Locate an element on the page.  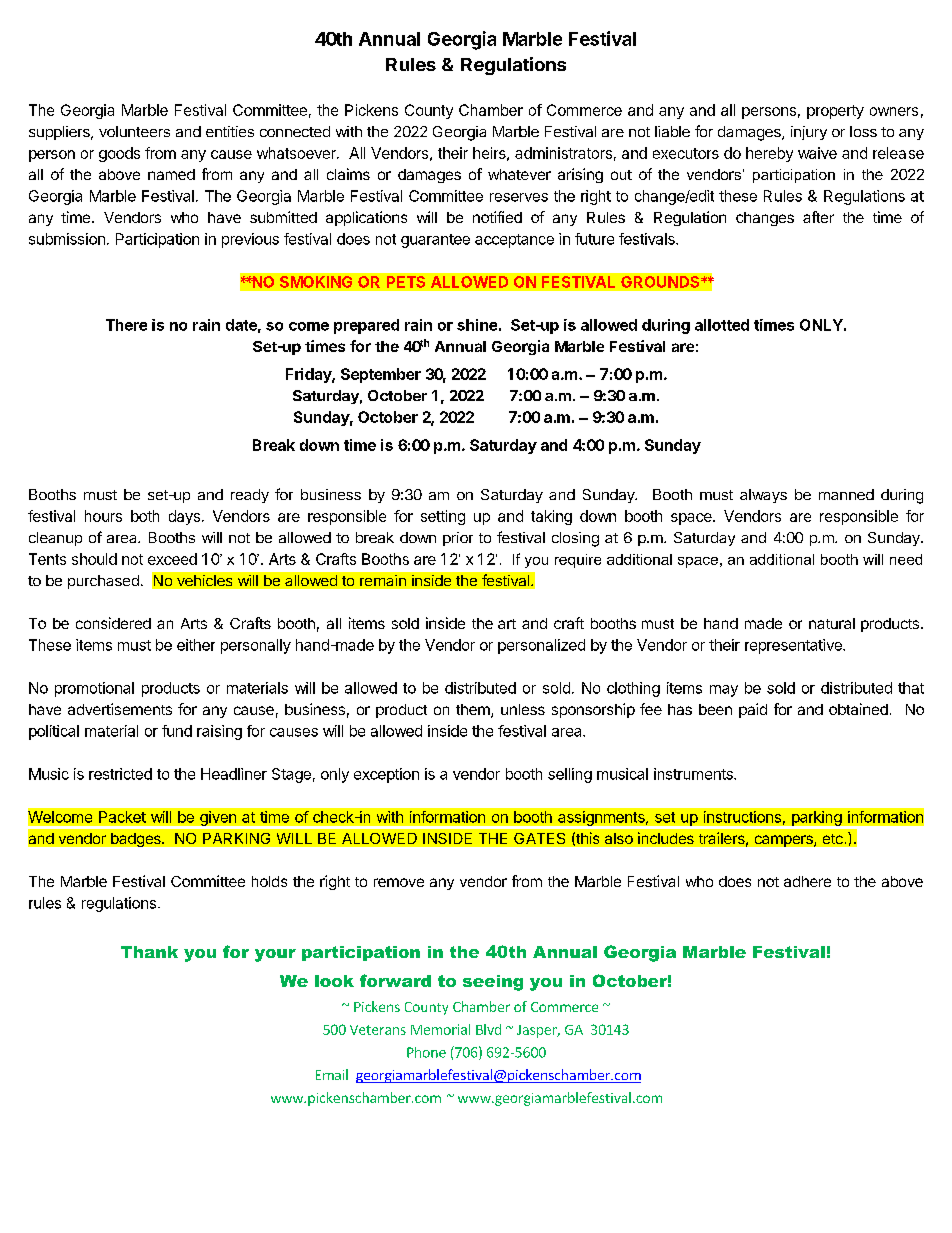
purchased is located at coordinates (103, 582).
